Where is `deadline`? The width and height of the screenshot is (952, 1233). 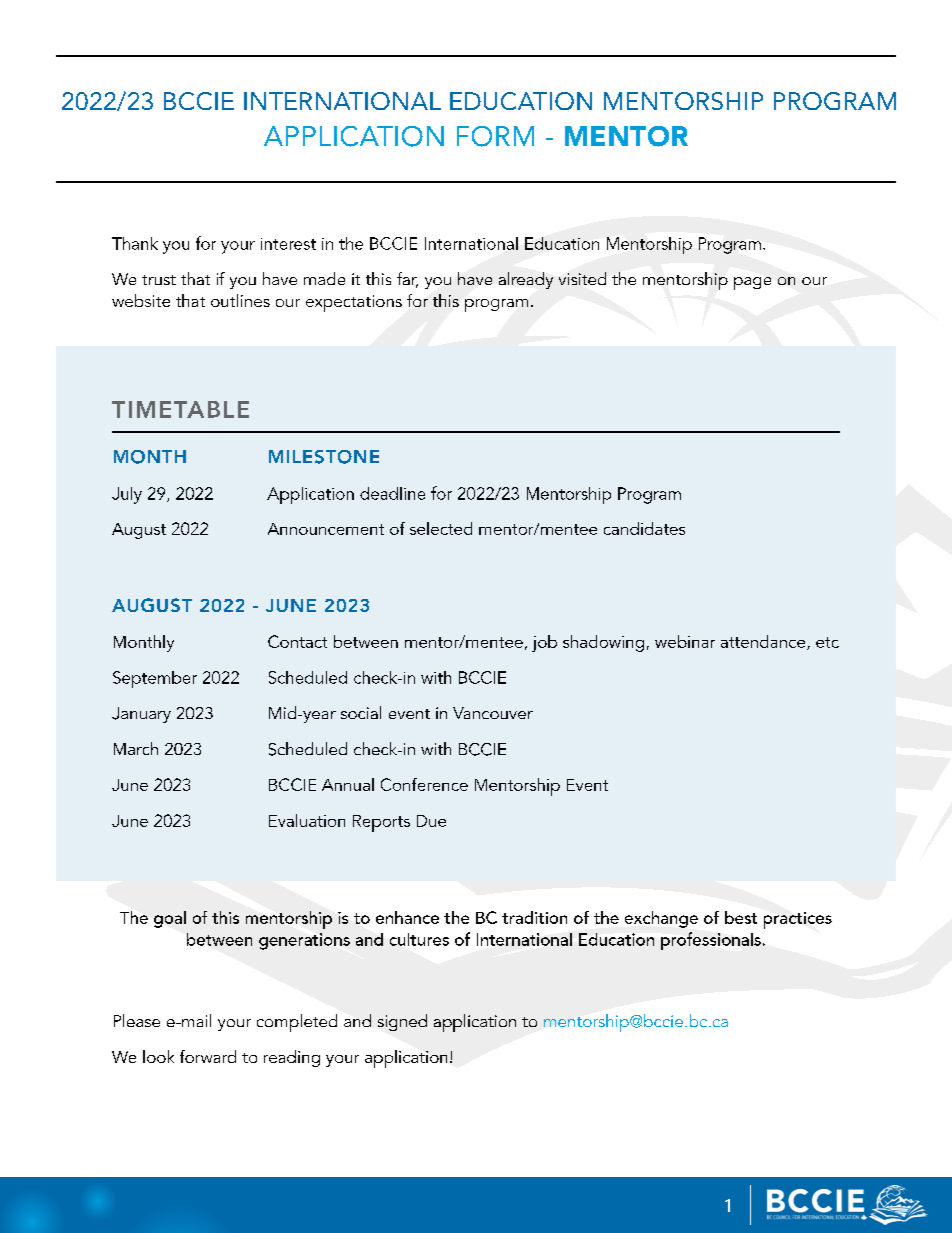
deadline is located at coordinates (392, 493).
